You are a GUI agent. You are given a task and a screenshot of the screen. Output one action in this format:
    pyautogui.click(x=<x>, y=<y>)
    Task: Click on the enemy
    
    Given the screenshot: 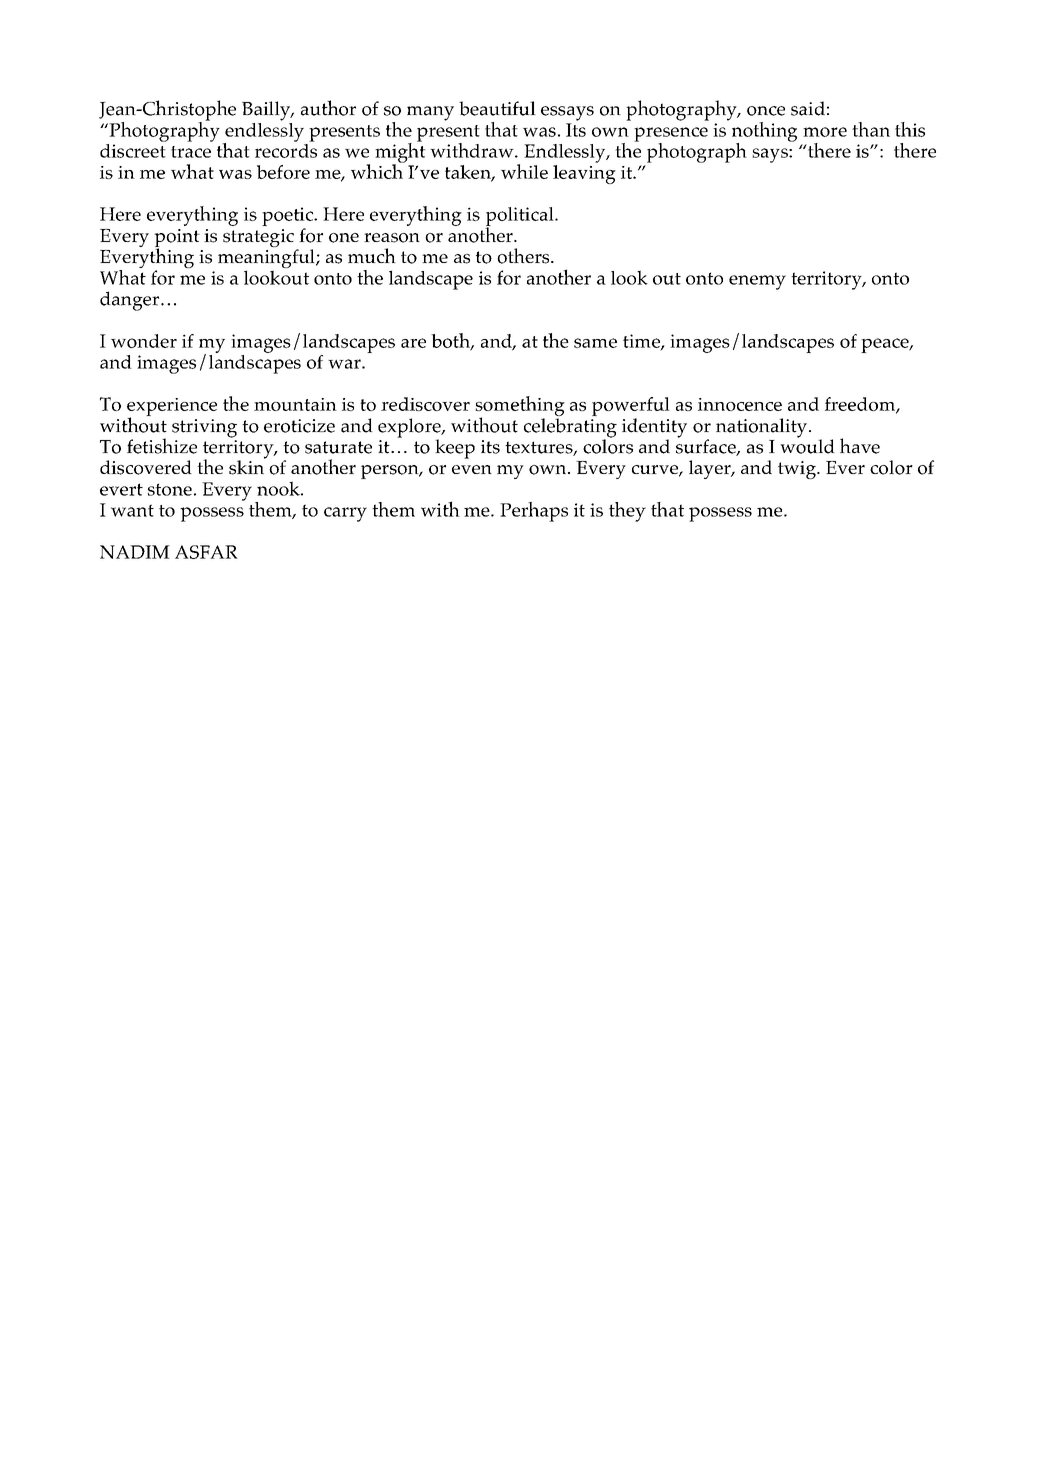 What is the action you would take?
    pyautogui.click(x=757, y=282)
